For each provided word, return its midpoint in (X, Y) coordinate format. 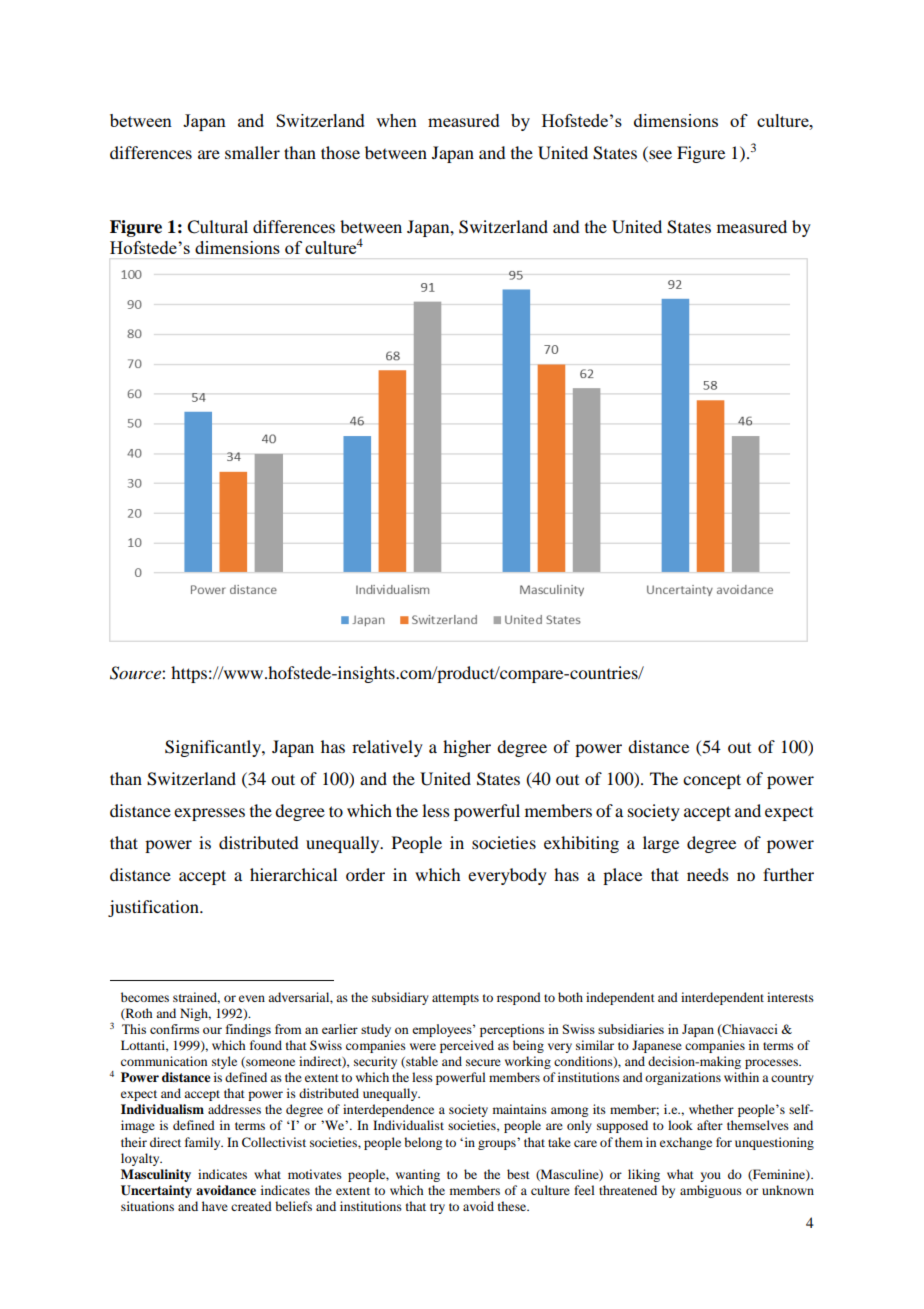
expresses (209, 814)
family (204, 1143)
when (396, 120)
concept (712, 781)
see (659, 156)
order (365, 874)
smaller (252, 152)
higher (467, 748)
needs (708, 874)
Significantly (214, 748)
